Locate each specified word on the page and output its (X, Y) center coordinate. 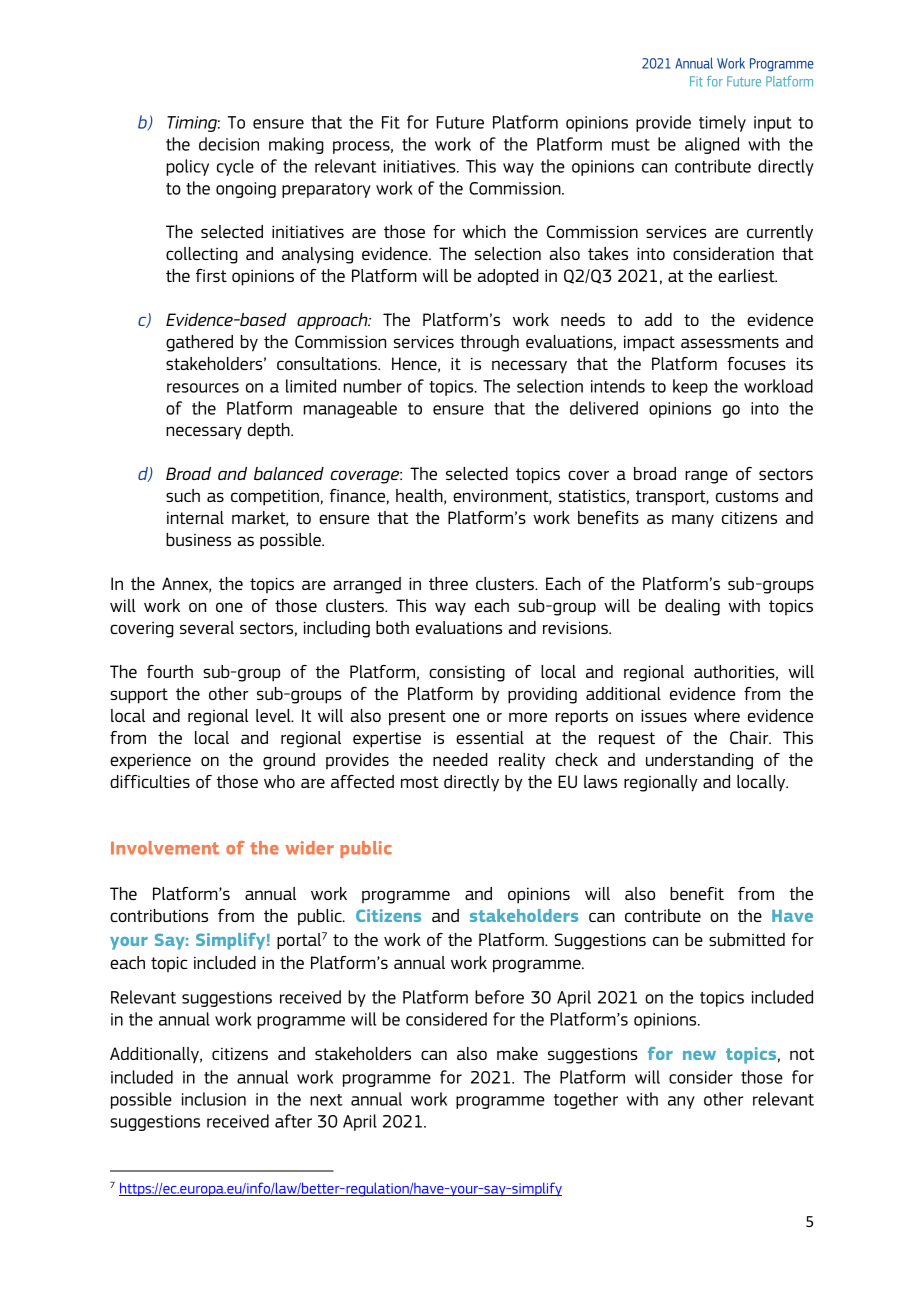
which (484, 231)
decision (229, 144)
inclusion (214, 1099)
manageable (350, 409)
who (279, 781)
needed (460, 759)
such (183, 495)
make (517, 1053)
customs (747, 496)
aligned (712, 145)
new (699, 1055)
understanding (699, 761)
